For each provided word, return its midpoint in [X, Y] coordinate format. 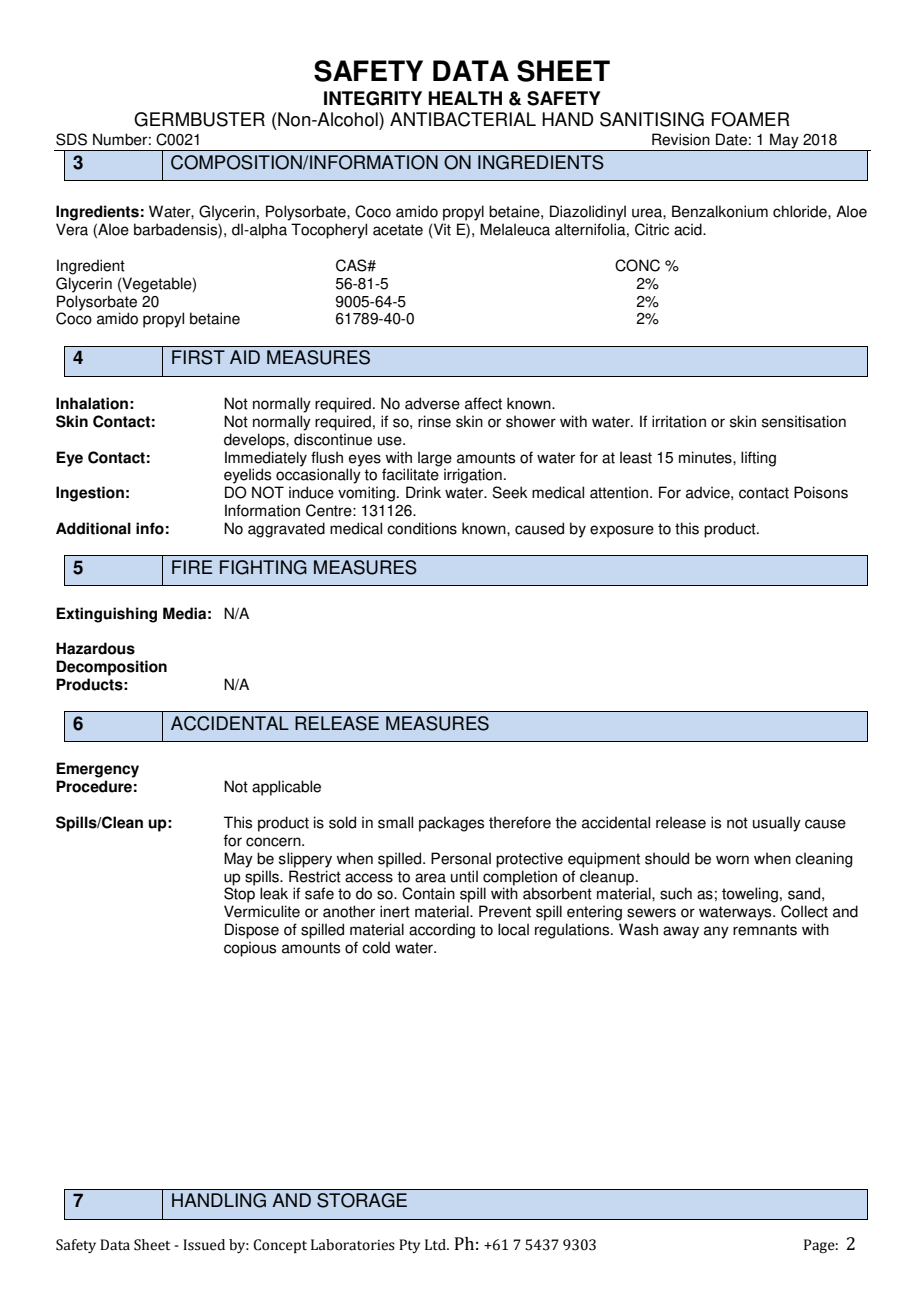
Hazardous [95, 648]
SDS [71, 139]
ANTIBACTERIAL [463, 119]
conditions [422, 528]
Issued [204, 1245]
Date [731, 139]
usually [777, 824]
